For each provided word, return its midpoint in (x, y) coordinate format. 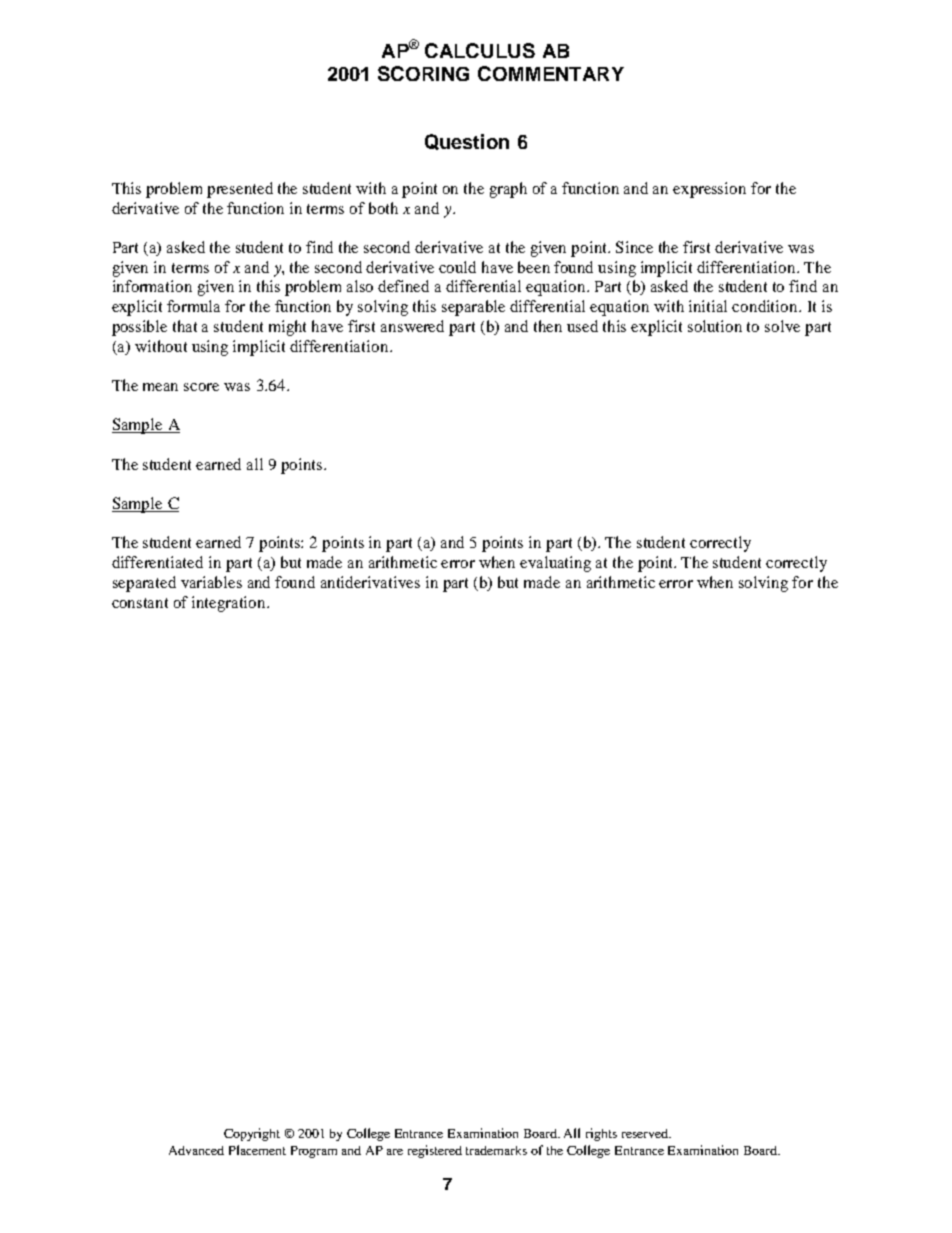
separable (473, 308)
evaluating (555, 564)
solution (715, 326)
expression (709, 190)
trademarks (496, 1150)
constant (140, 603)
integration (230, 604)
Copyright (252, 1134)
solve (782, 326)
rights (601, 1134)
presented (240, 190)
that (185, 326)
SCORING (423, 73)
